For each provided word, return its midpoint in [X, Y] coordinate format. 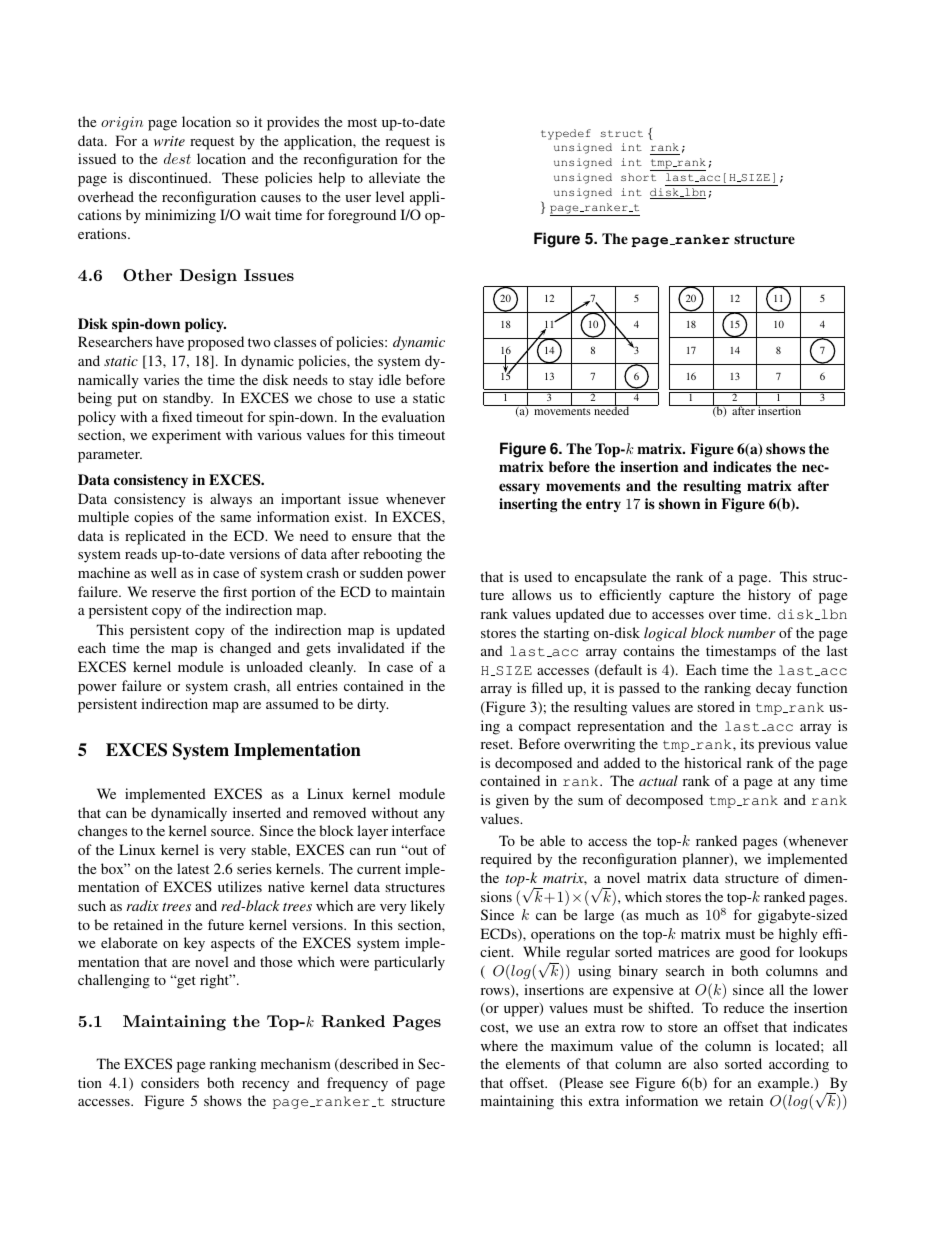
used [538, 576]
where [499, 1045]
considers [170, 1082]
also [706, 1063]
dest [177, 158]
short [638, 177]
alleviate [394, 177]
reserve [174, 593]
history [769, 596]
